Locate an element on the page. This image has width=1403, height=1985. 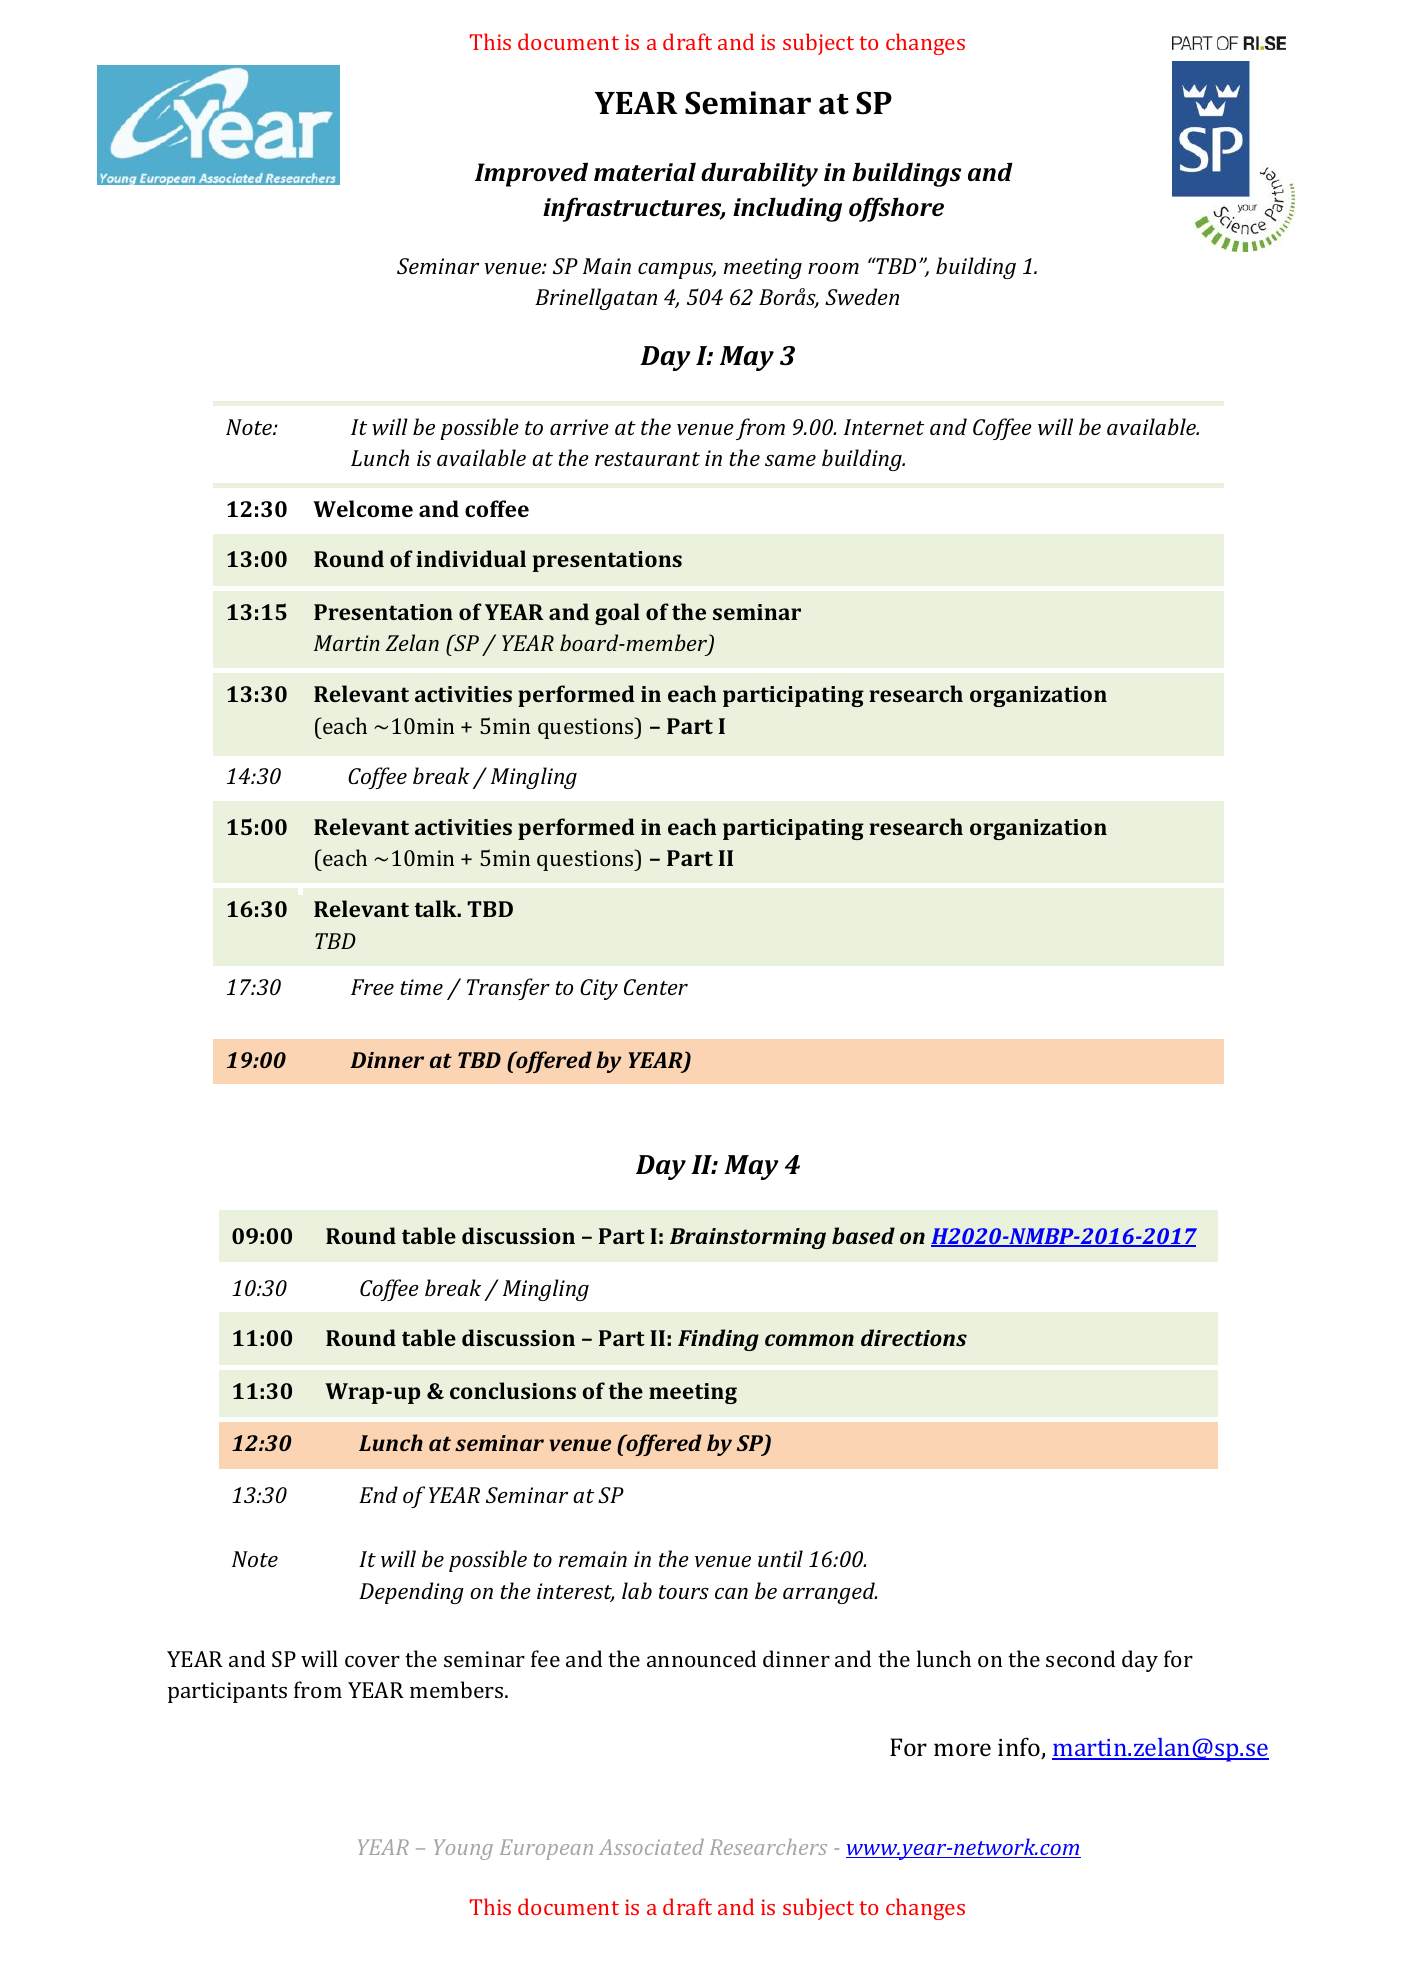
Associated is located at coordinates (651, 1847).
